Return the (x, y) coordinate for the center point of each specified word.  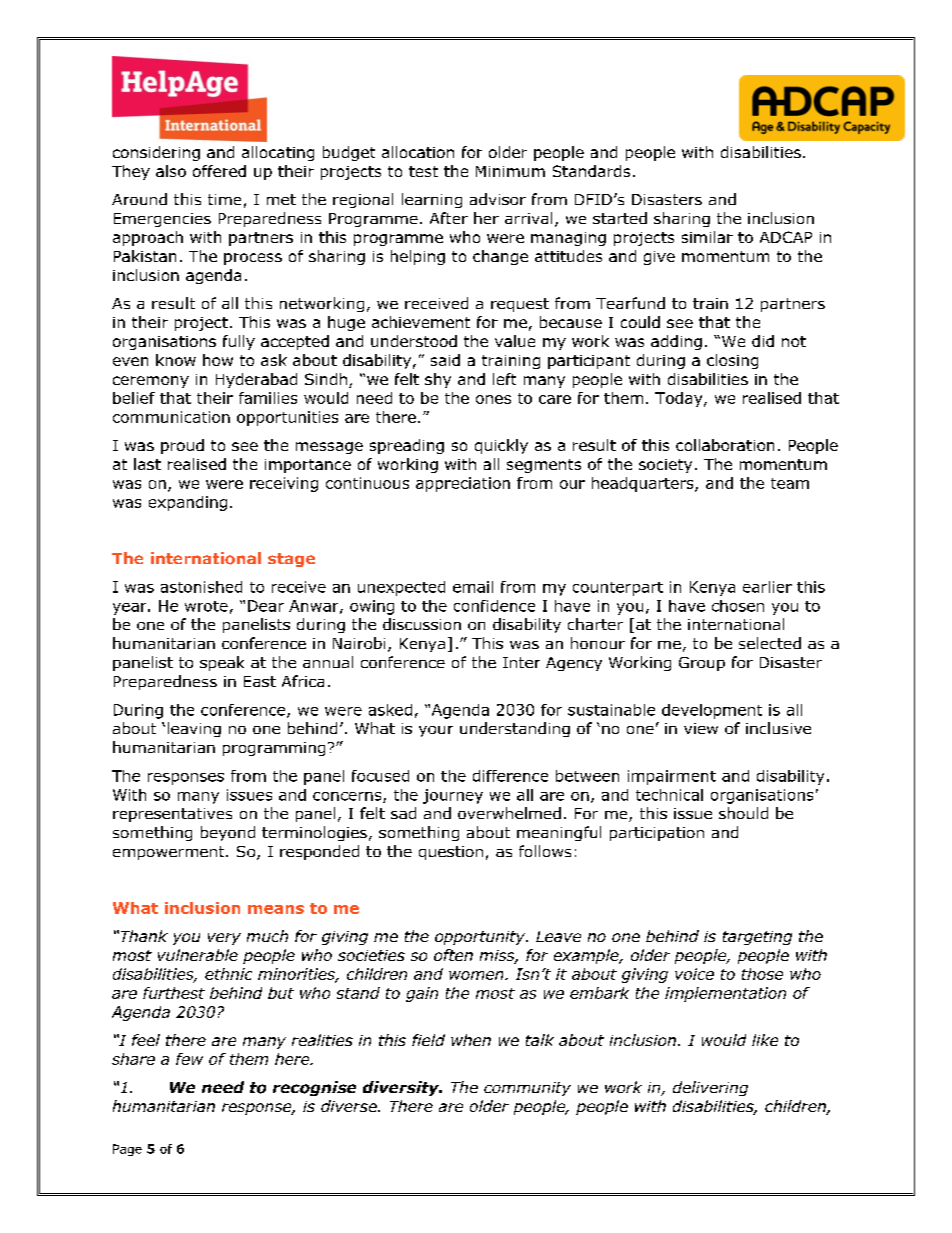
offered (219, 171)
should (743, 813)
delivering (710, 1088)
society (665, 466)
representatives (172, 815)
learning (432, 200)
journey (453, 796)
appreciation (463, 484)
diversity (402, 1088)
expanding (188, 503)
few (189, 1059)
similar (707, 237)
